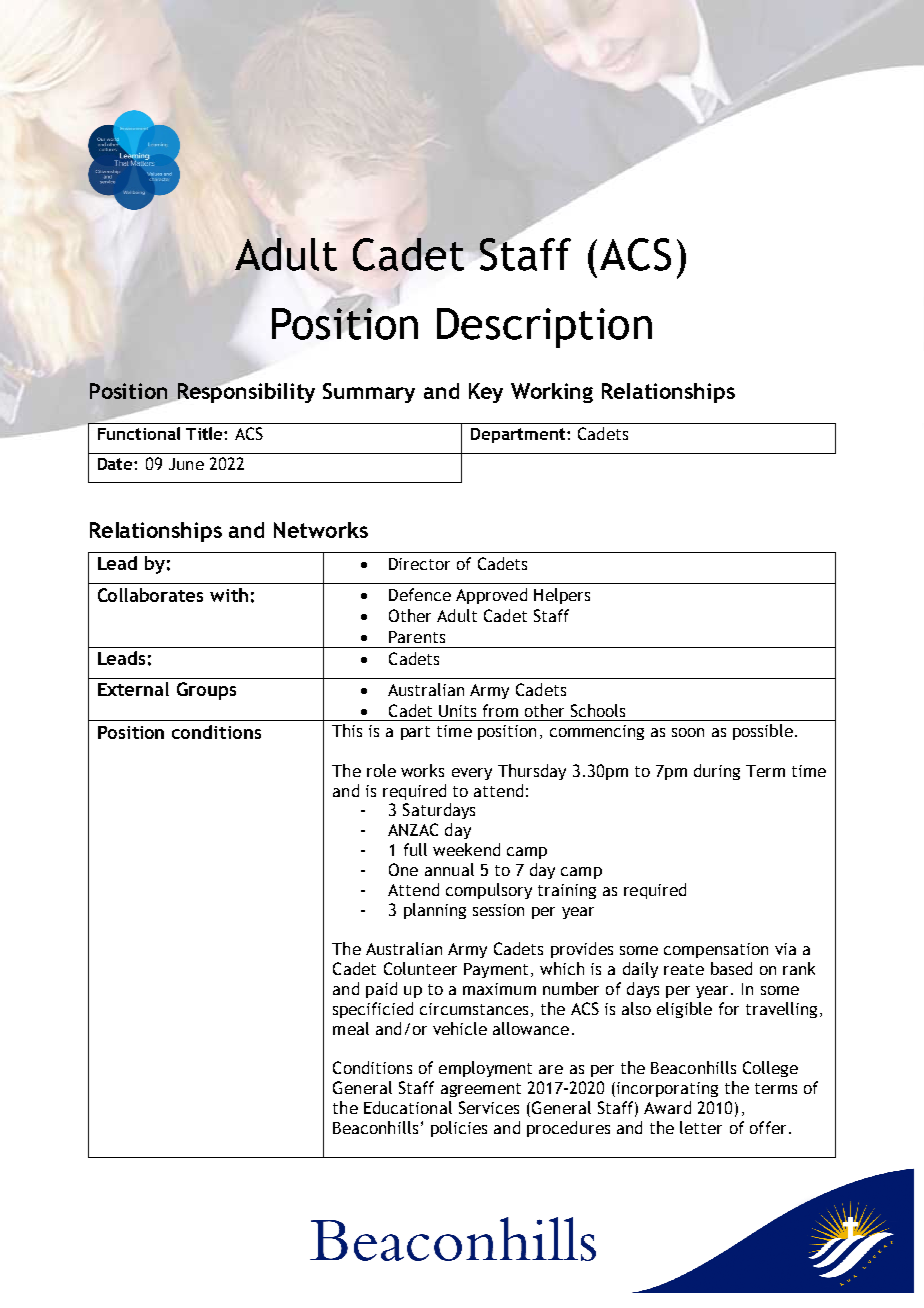  I want to click on soon, so click(688, 732).
